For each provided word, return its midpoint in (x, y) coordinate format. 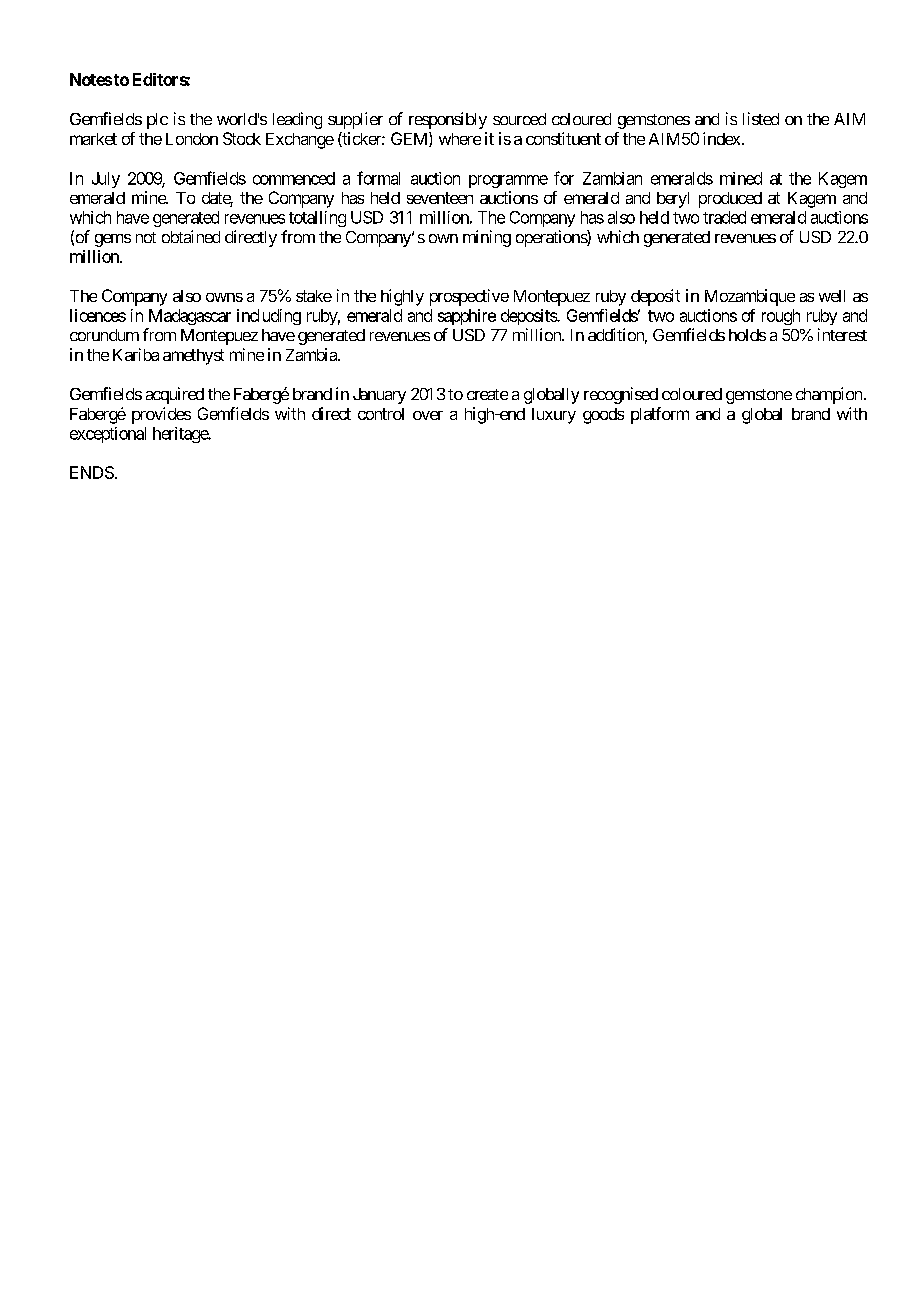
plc (157, 121)
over (428, 415)
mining (487, 238)
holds (747, 335)
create (487, 394)
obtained (191, 236)
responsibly (448, 120)
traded (724, 217)
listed (761, 118)
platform (660, 415)
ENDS (92, 472)
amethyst (193, 357)
